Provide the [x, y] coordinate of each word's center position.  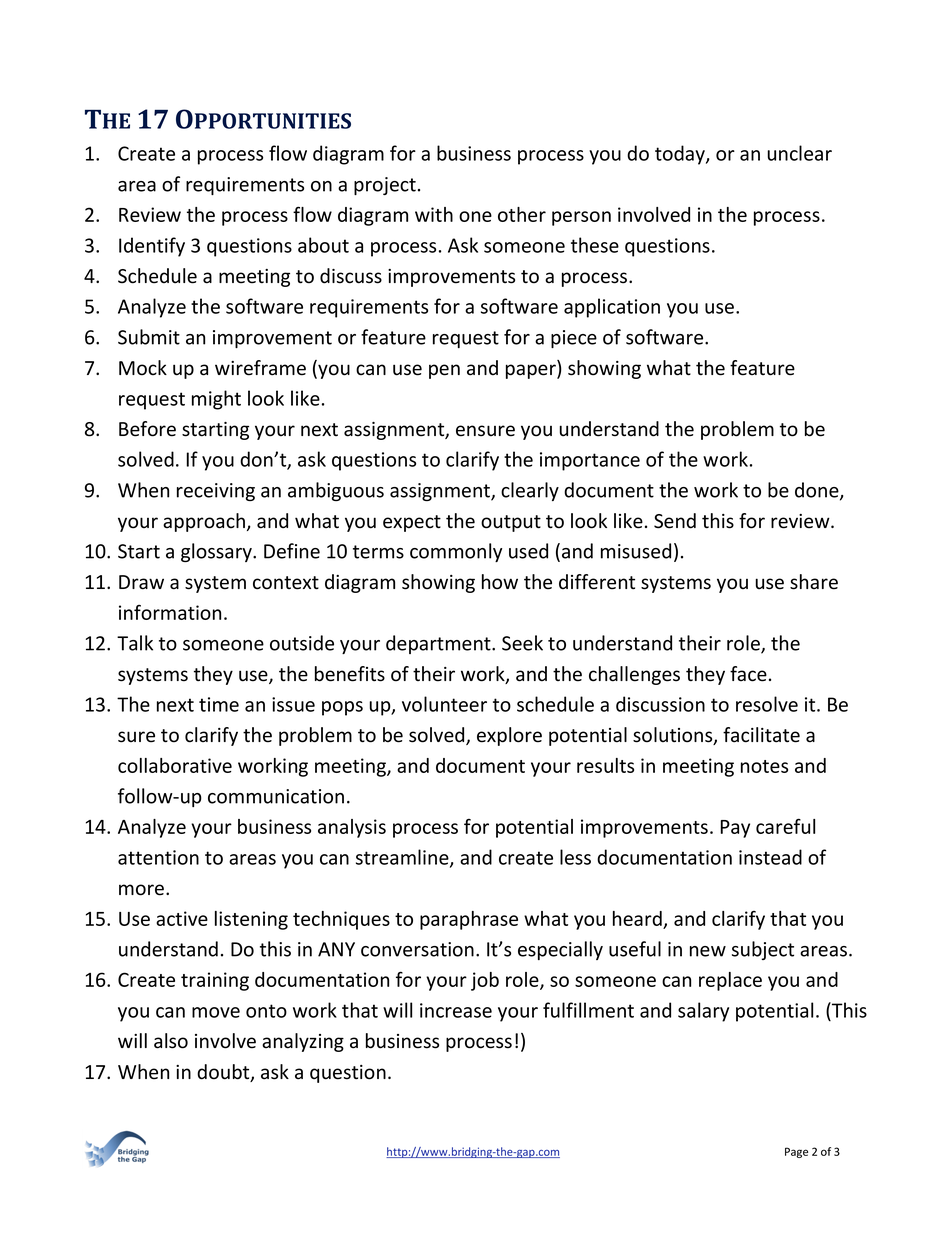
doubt [224, 1073]
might [216, 400]
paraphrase [469, 920]
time [219, 704]
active [182, 918]
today [681, 155]
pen [444, 371]
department [439, 644]
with [434, 214]
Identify [152, 247]
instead [770, 857]
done [818, 491]
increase [456, 1010]
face [748, 674]
